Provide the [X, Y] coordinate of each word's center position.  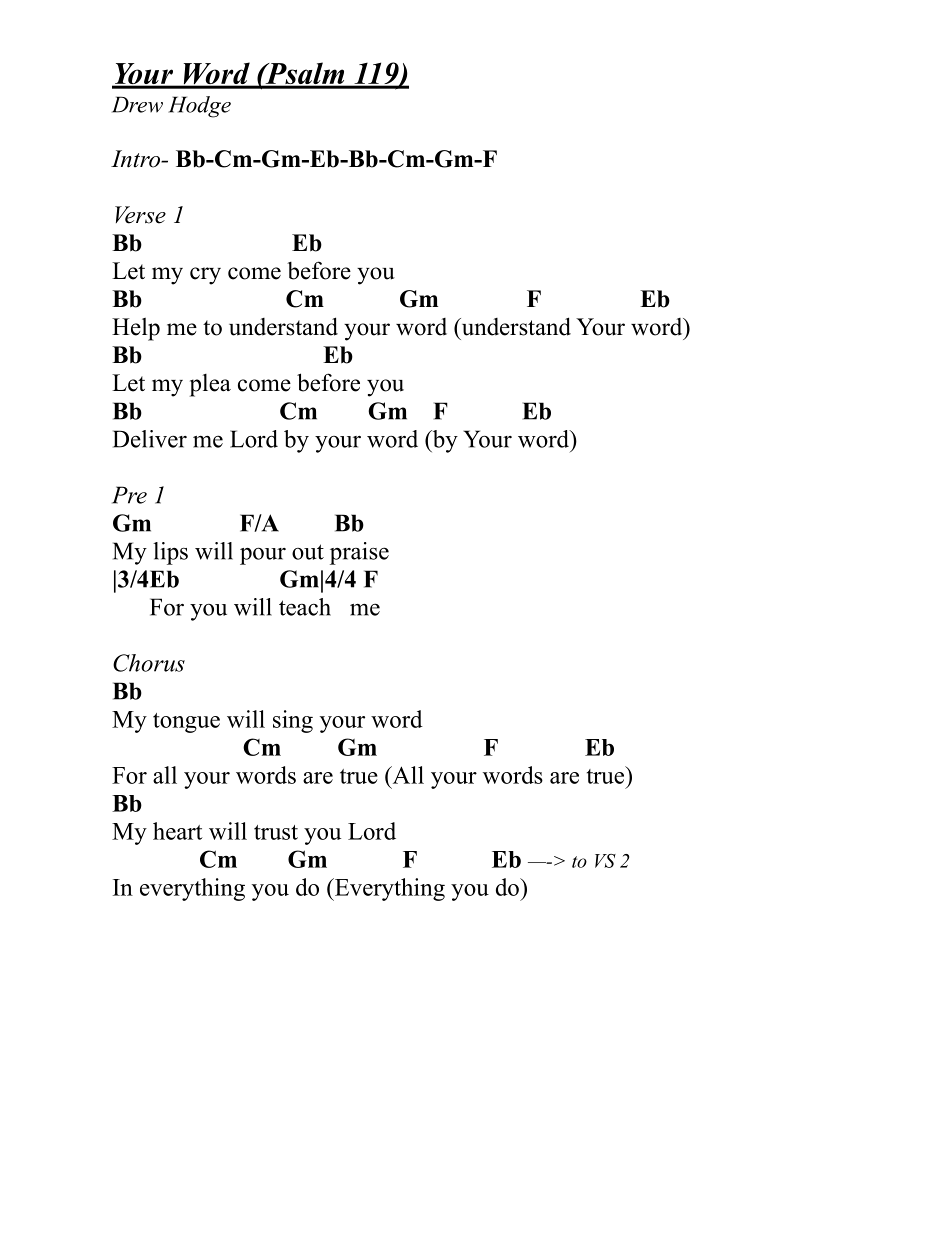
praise [359, 553]
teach [305, 607]
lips [170, 553]
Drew [137, 104]
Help [136, 329]
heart [178, 831]
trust [276, 832]
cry [205, 276]
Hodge [199, 107]
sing [293, 721]
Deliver [150, 439]
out [308, 552]
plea [210, 385]
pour [263, 556]
